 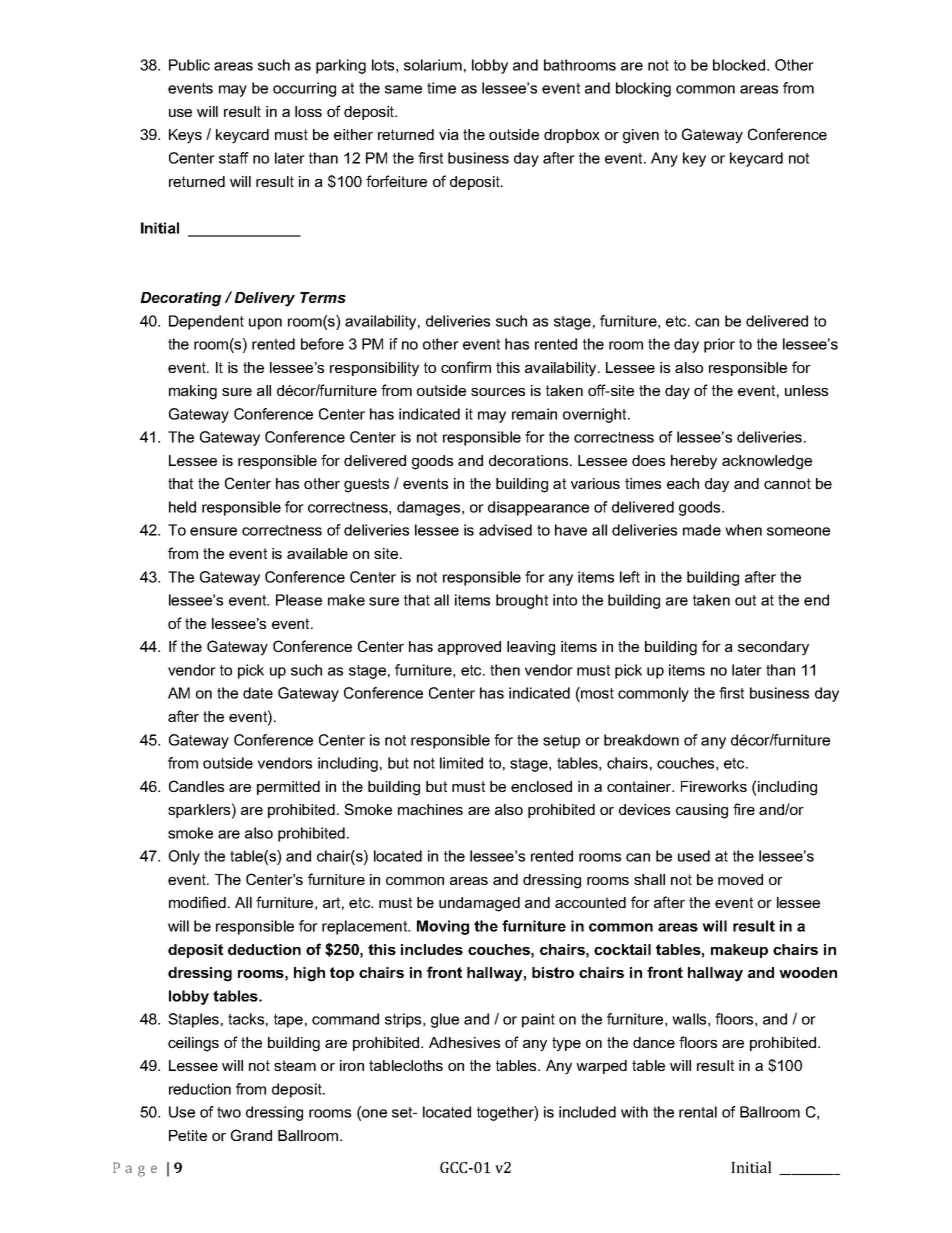 I want to click on secondary, so click(x=773, y=648).
